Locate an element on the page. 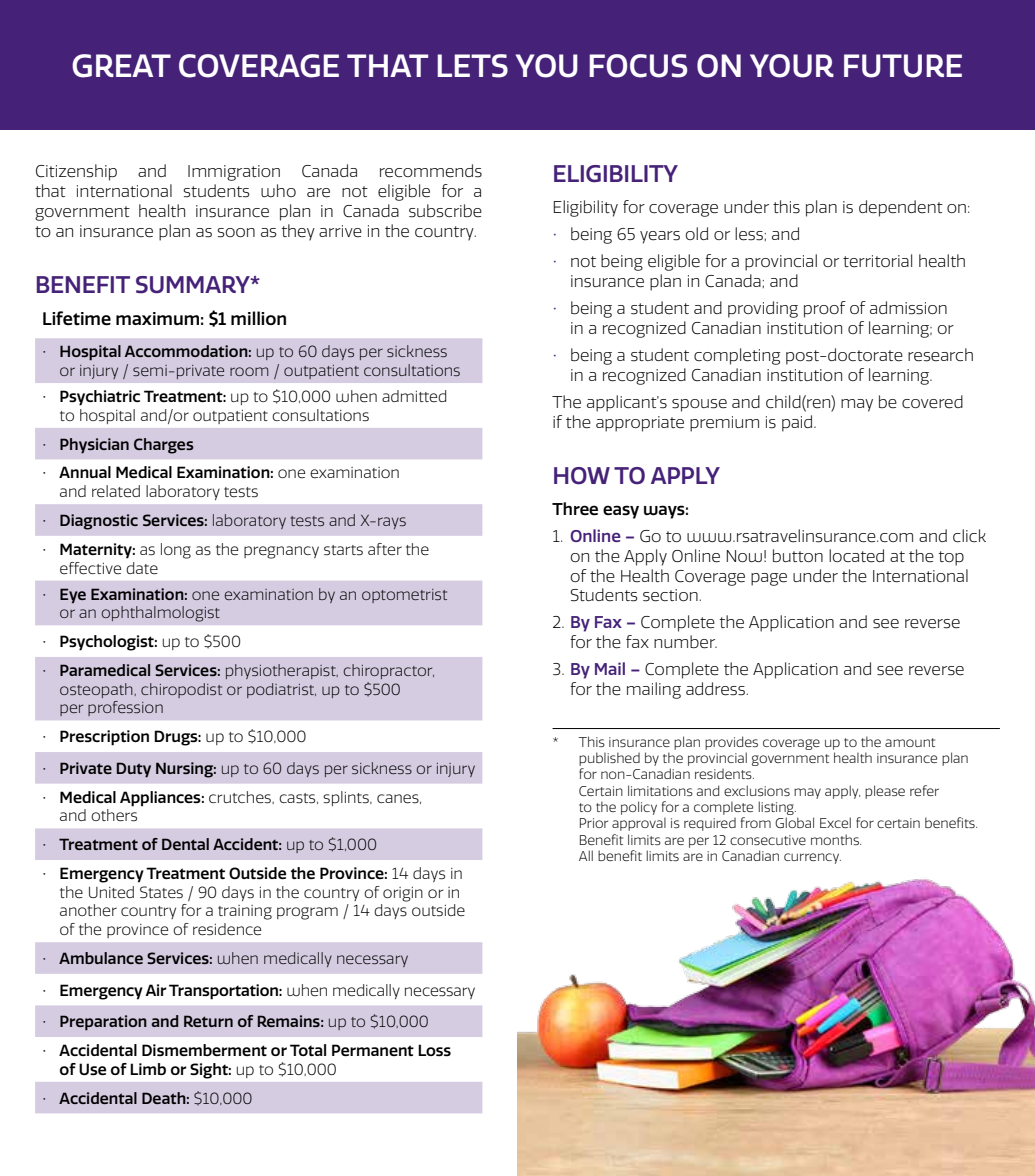 This page has width=1035, height=1176. located is located at coordinates (856, 556).
